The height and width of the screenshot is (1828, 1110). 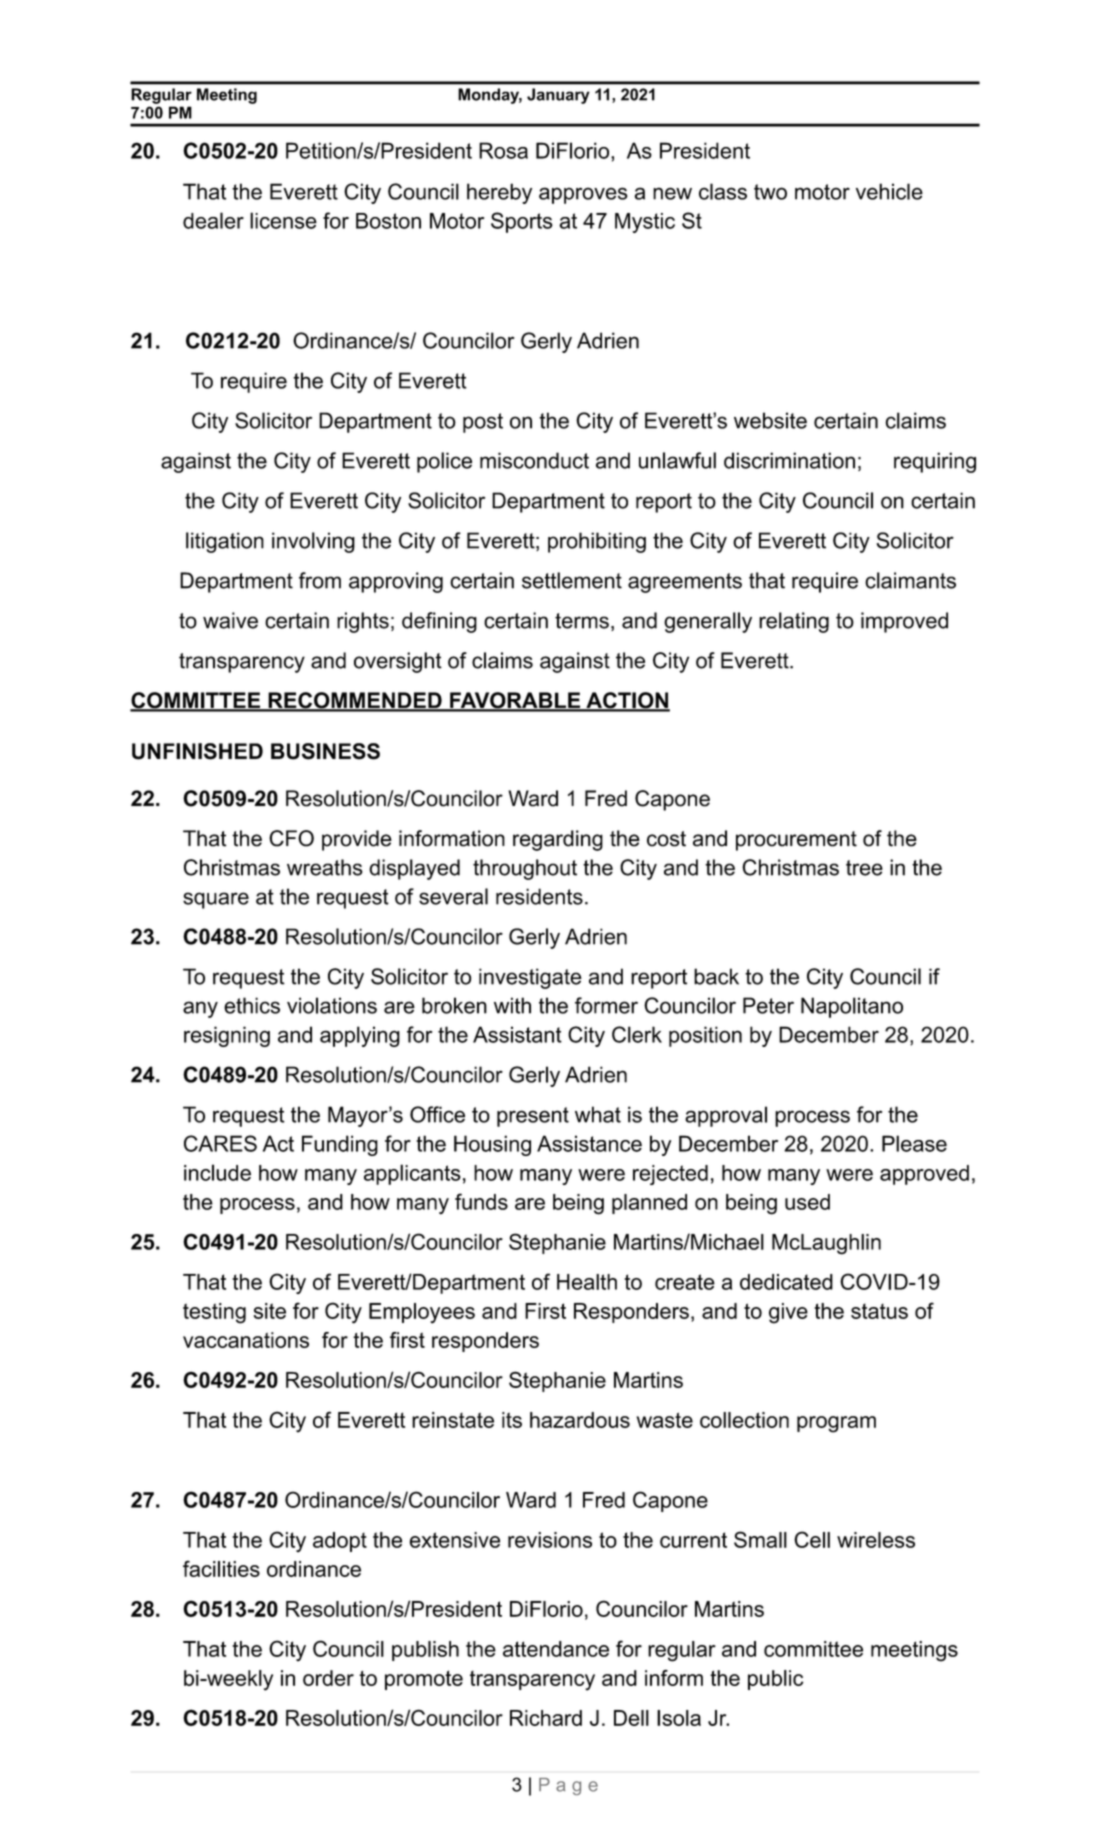 I want to click on ethics, so click(x=252, y=1005).
